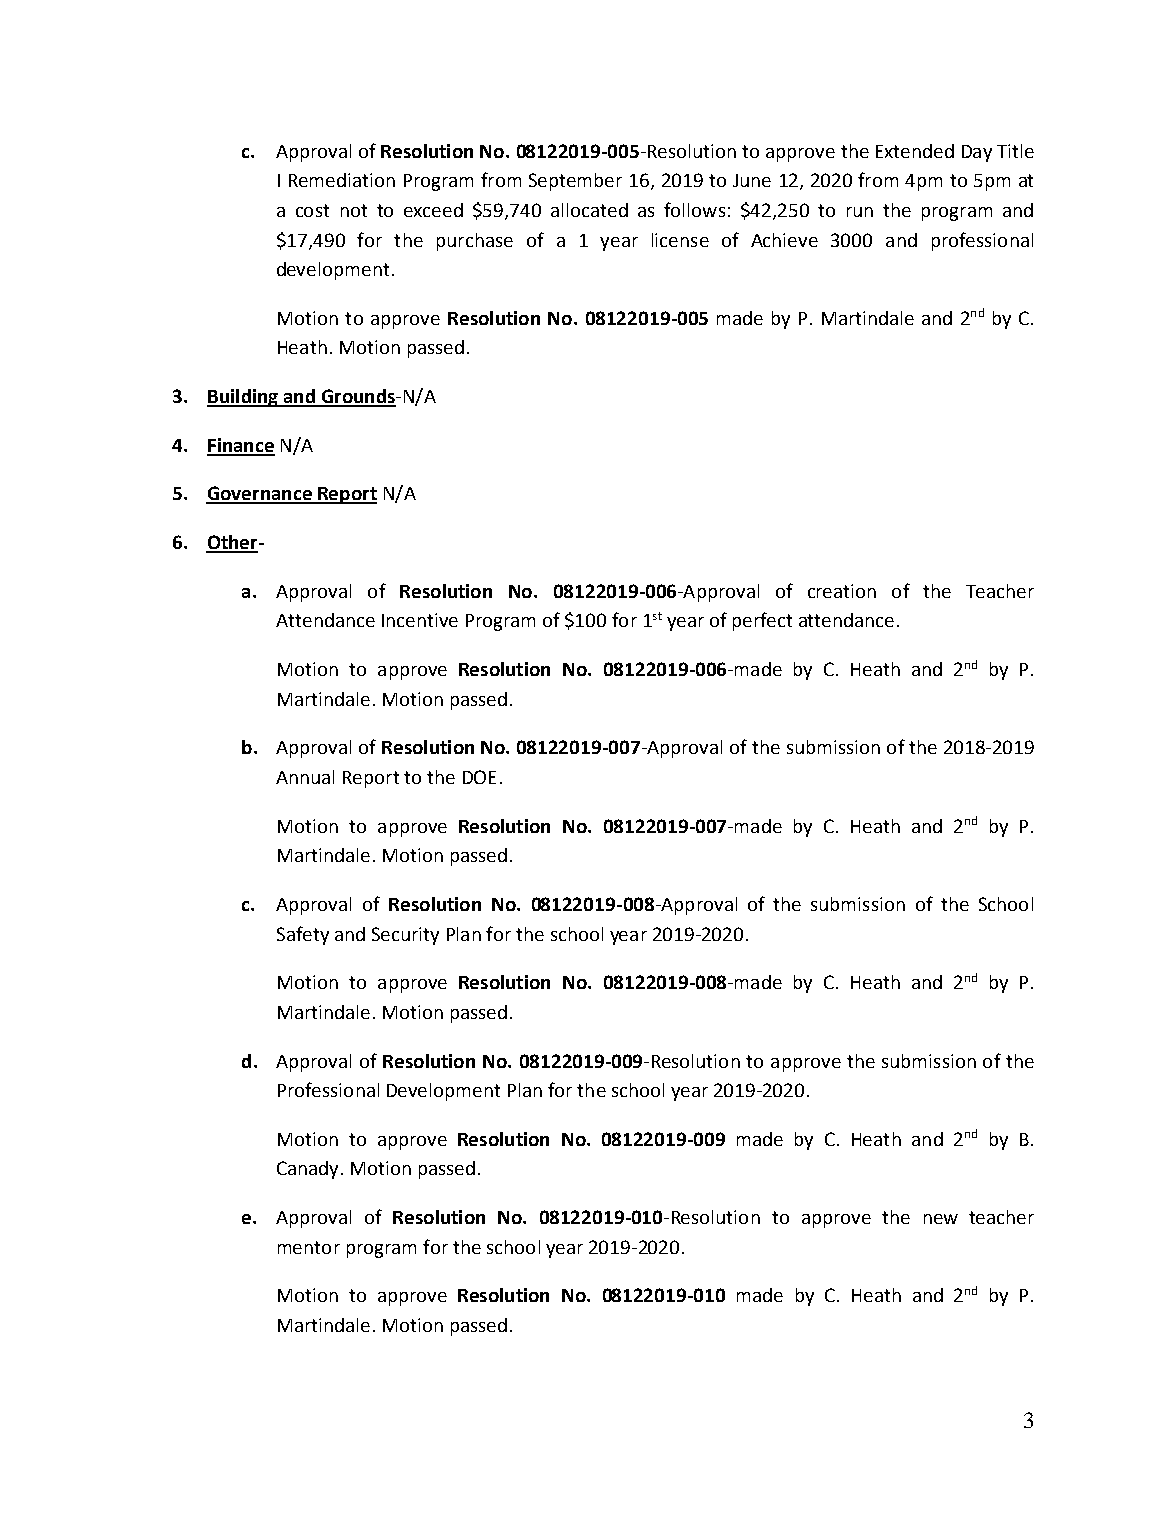  Describe the element at coordinates (575, 182) in the screenshot. I see `September` at that location.
